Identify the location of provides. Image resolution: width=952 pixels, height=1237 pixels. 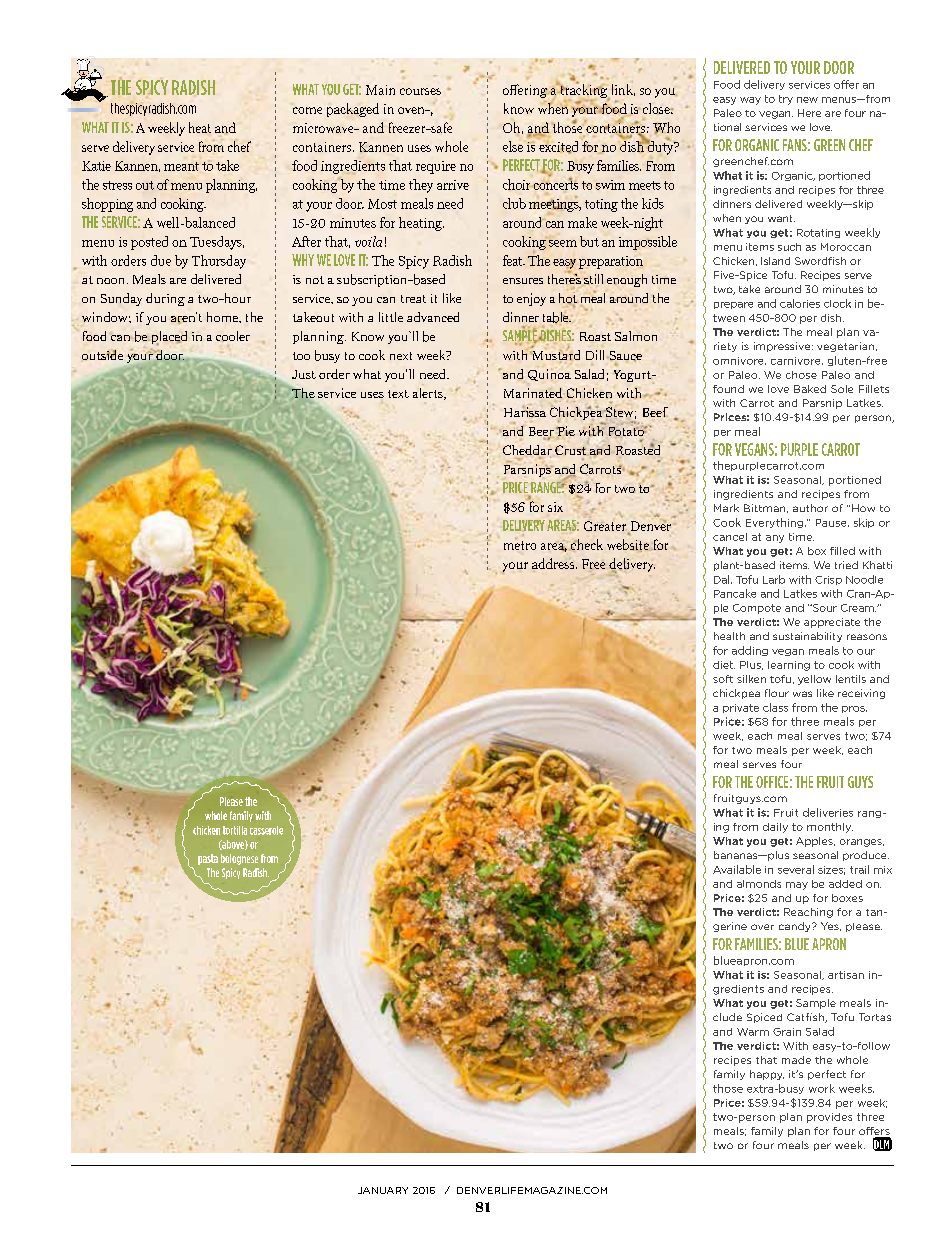
(829, 1118).
